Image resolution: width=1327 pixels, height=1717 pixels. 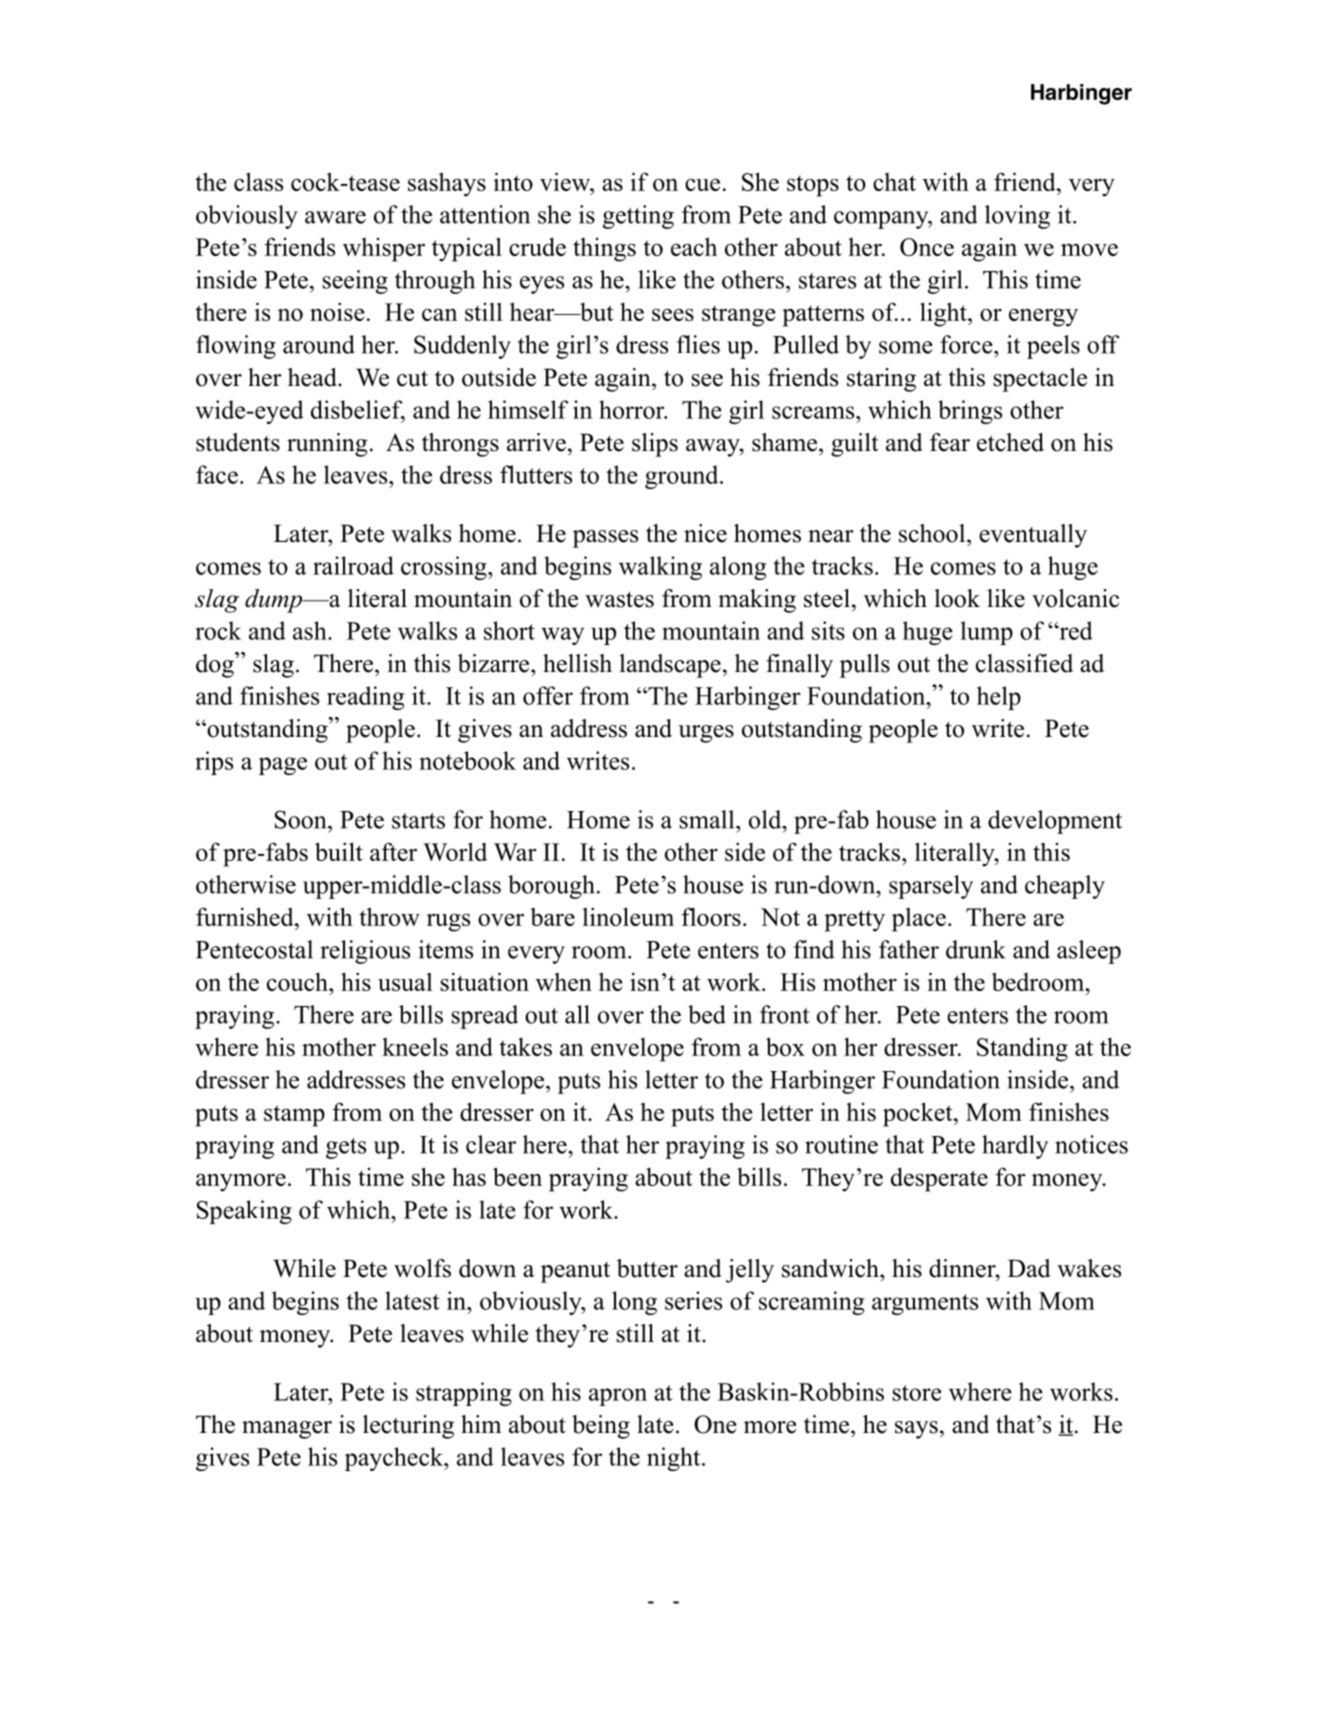 I want to click on Soon, so click(x=302, y=819).
